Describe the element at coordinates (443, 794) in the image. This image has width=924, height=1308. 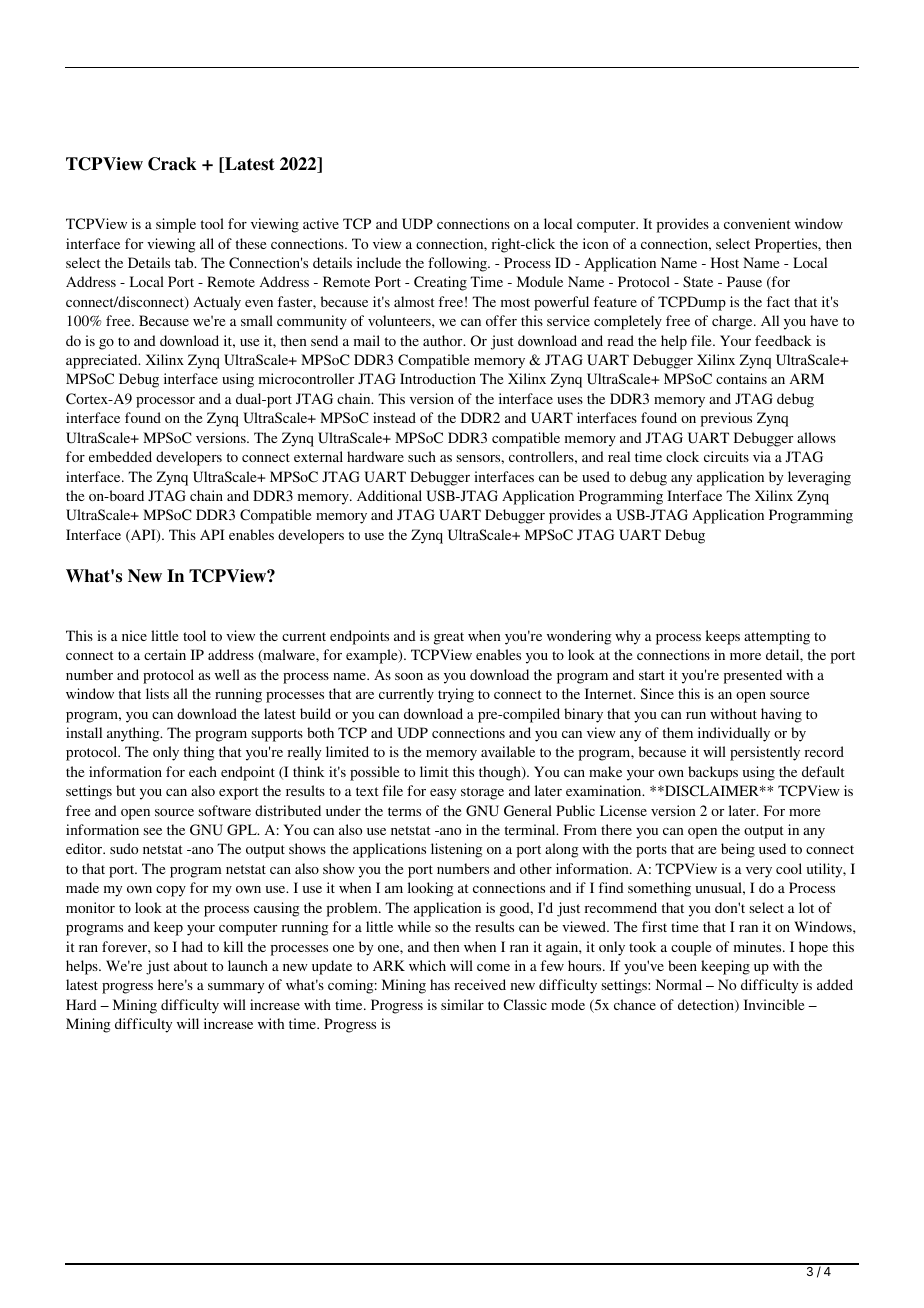
I see `easy` at that location.
